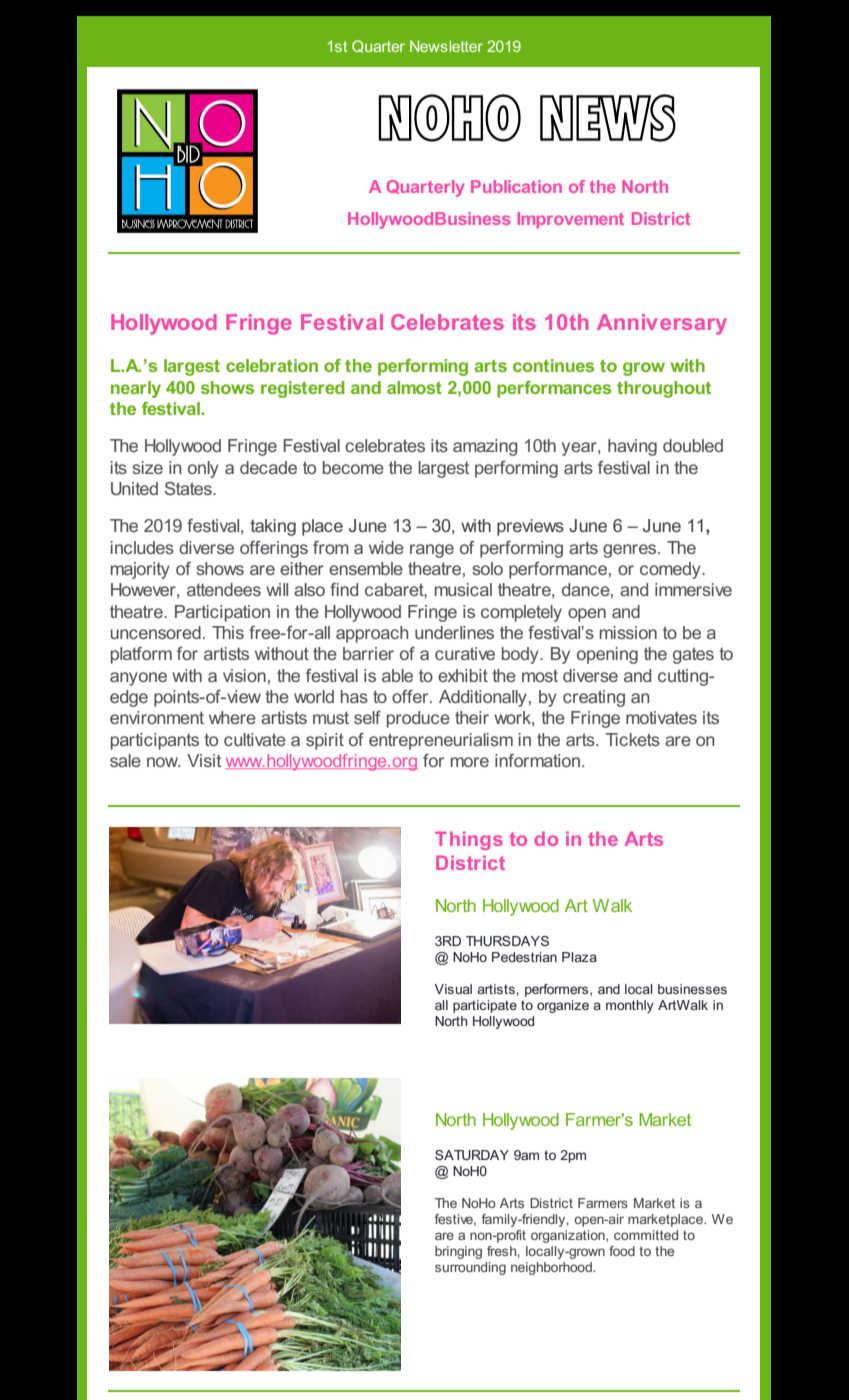 The image size is (849, 1400). Describe the element at coordinates (632, 739) in the screenshot. I see `Tickets` at that location.
